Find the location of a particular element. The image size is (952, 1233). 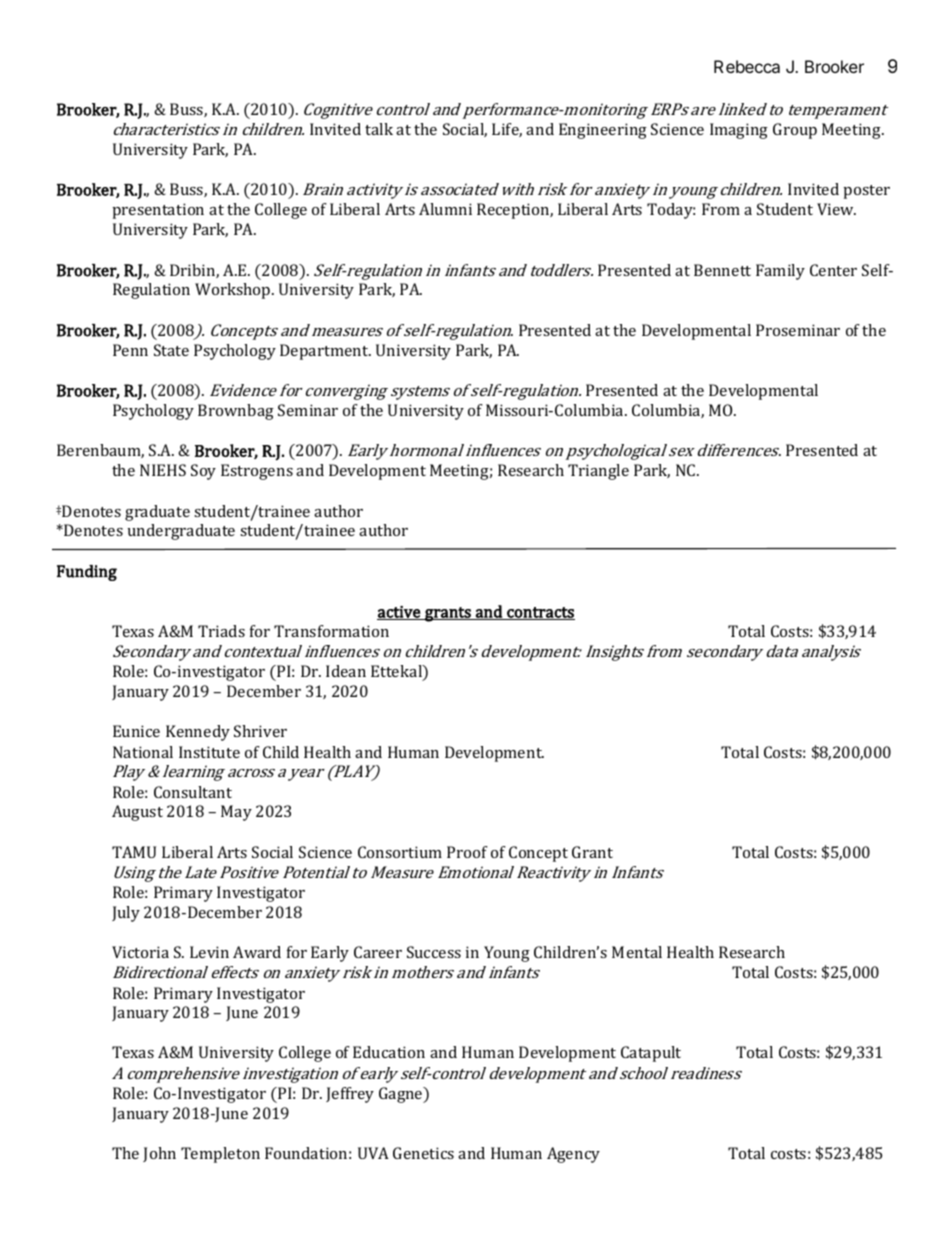

John is located at coordinates (159, 1154).
